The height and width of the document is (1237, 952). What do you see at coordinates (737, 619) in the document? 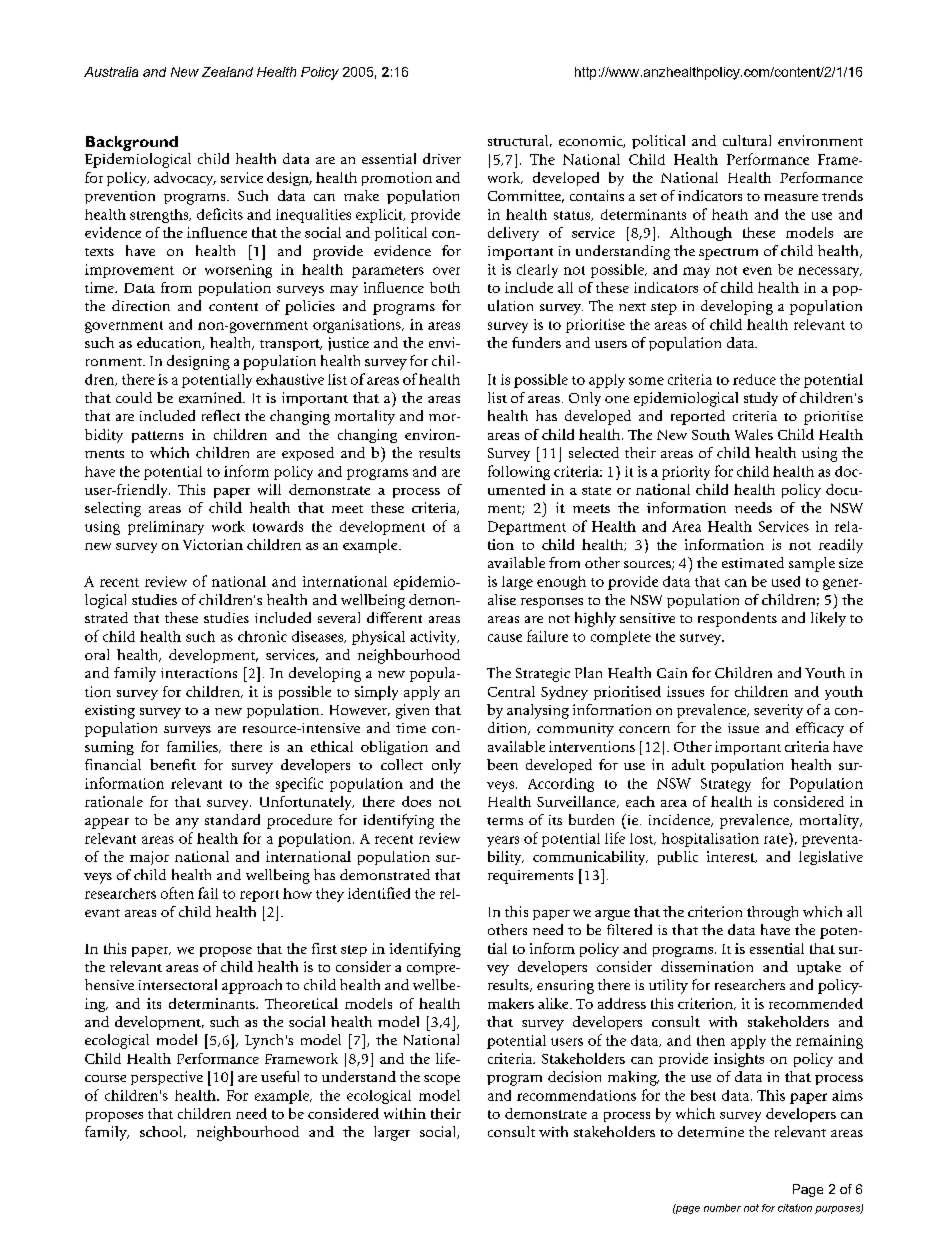
I see `respondents` at bounding box center [737, 619].
